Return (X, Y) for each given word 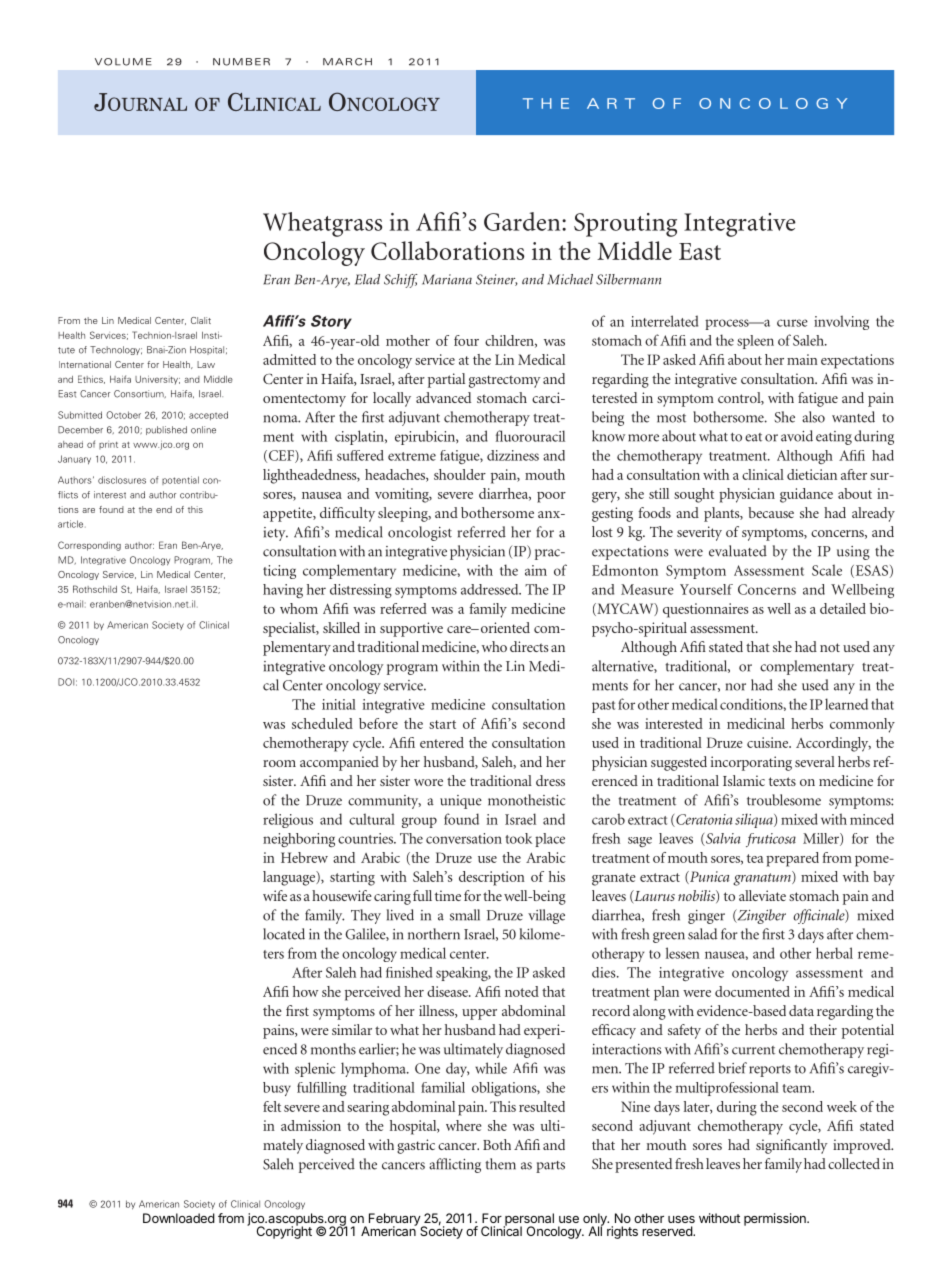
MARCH (347, 62)
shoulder (460, 474)
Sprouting (625, 225)
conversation (464, 838)
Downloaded (179, 1218)
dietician (812, 474)
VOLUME (123, 62)
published (166, 430)
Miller (822, 839)
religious (288, 820)
